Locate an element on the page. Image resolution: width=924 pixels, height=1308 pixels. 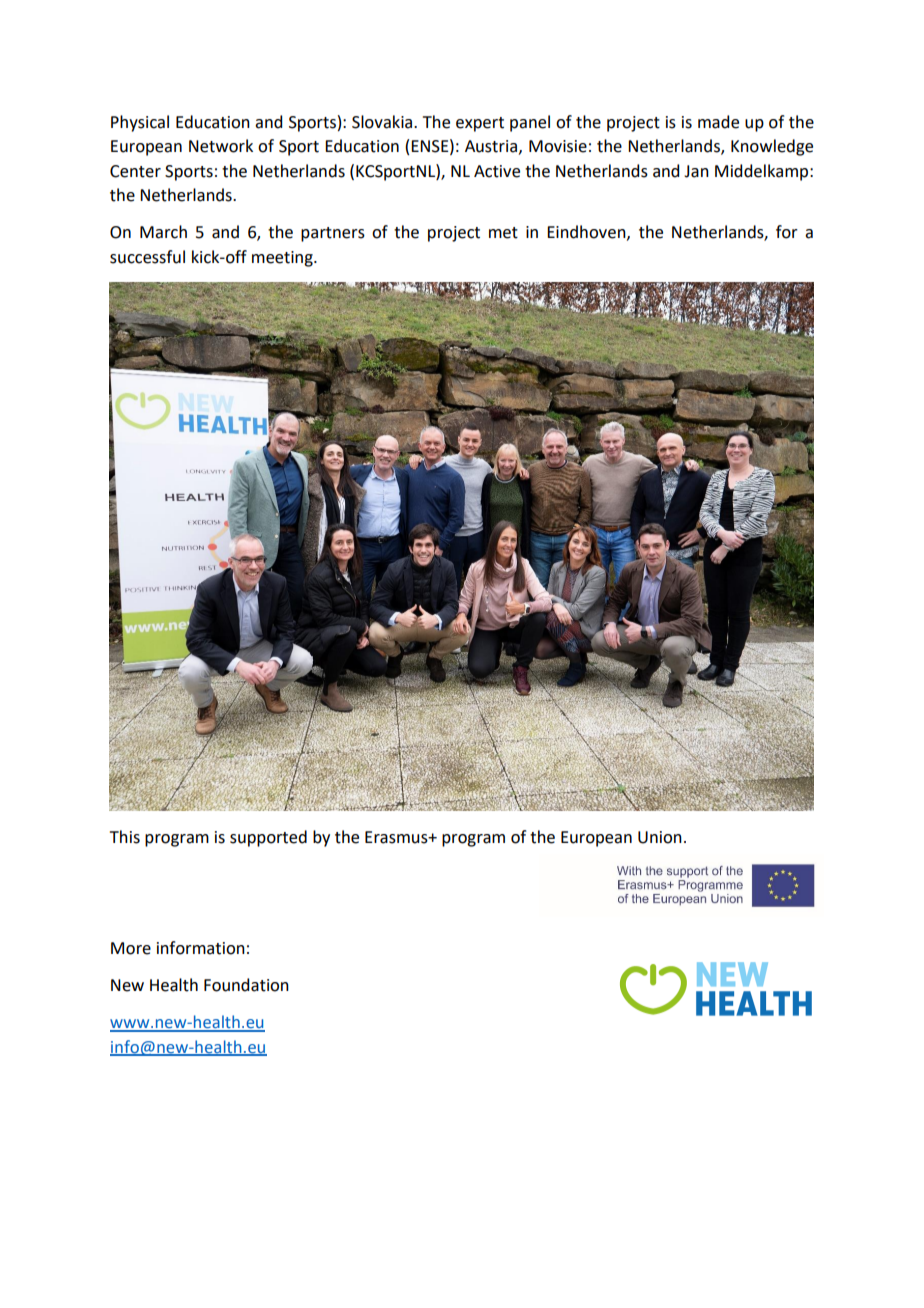
supported is located at coordinates (268, 838).
